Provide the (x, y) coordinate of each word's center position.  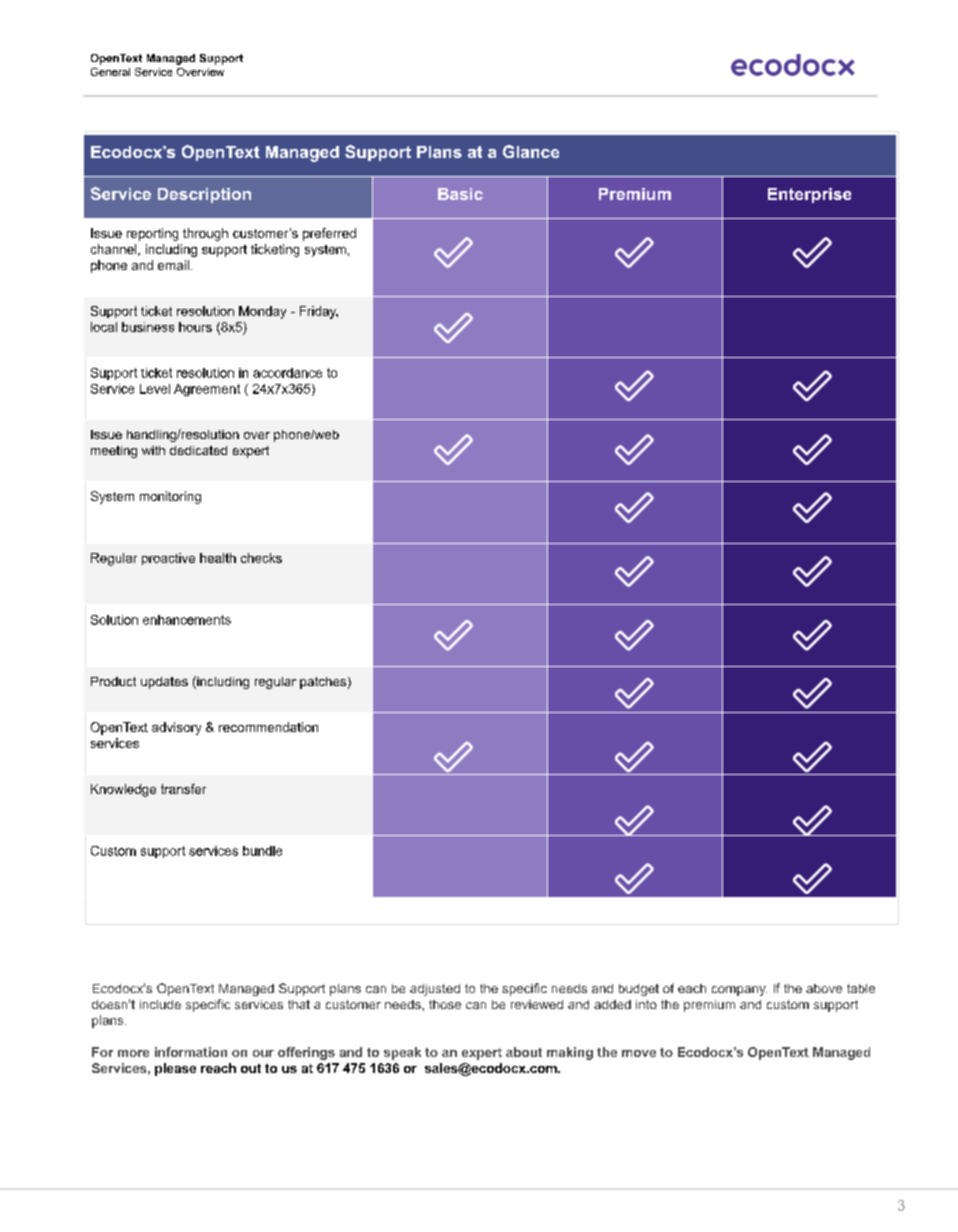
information (191, 1052)
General (110, 72)
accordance (287, 373)
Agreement (207, 390)
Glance (531, 151)
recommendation (268, 727)
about (524, 1052)
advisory (176, 728)
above (824, 988)
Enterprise (809, 195)
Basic (460, 194)
